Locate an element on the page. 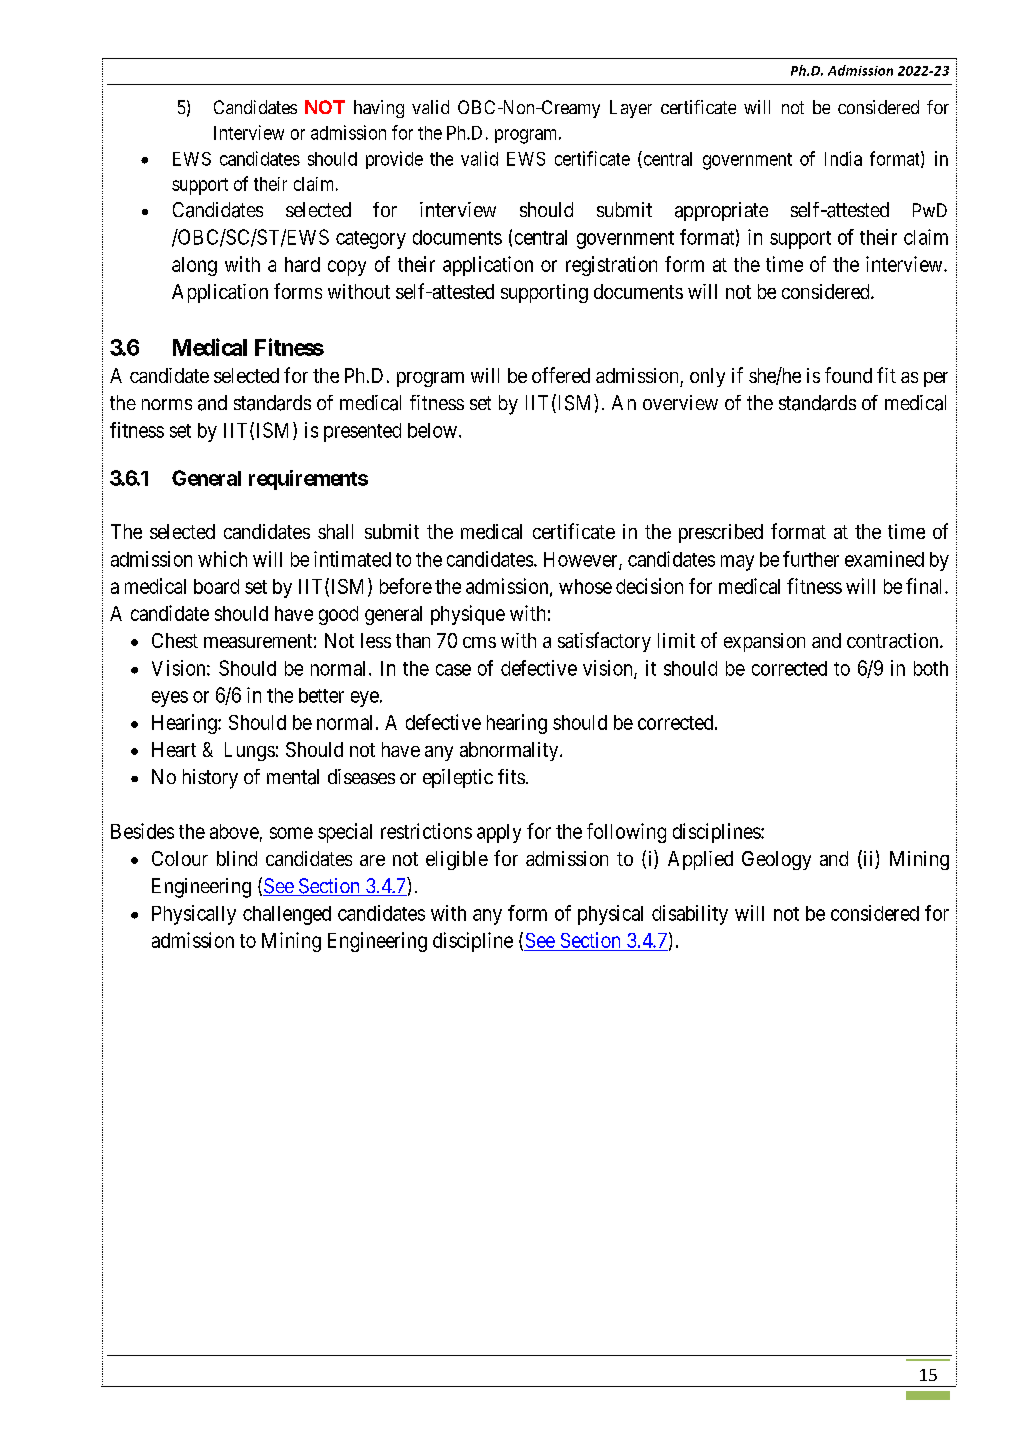  However is located at coordinates (582, 560).
